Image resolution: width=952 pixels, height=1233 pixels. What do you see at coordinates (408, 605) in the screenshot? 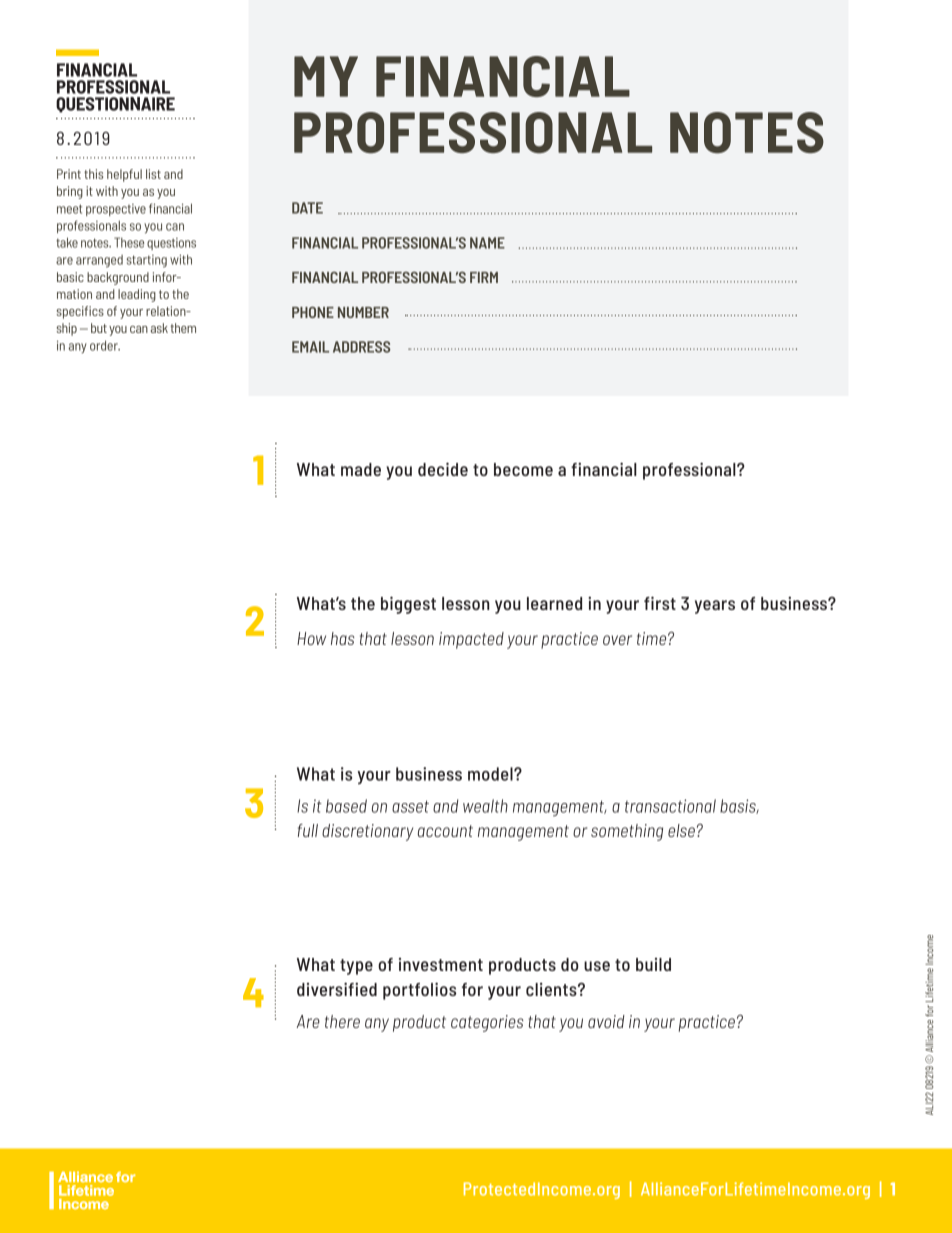
I see `biggest` at bounding box center [408, 605].
